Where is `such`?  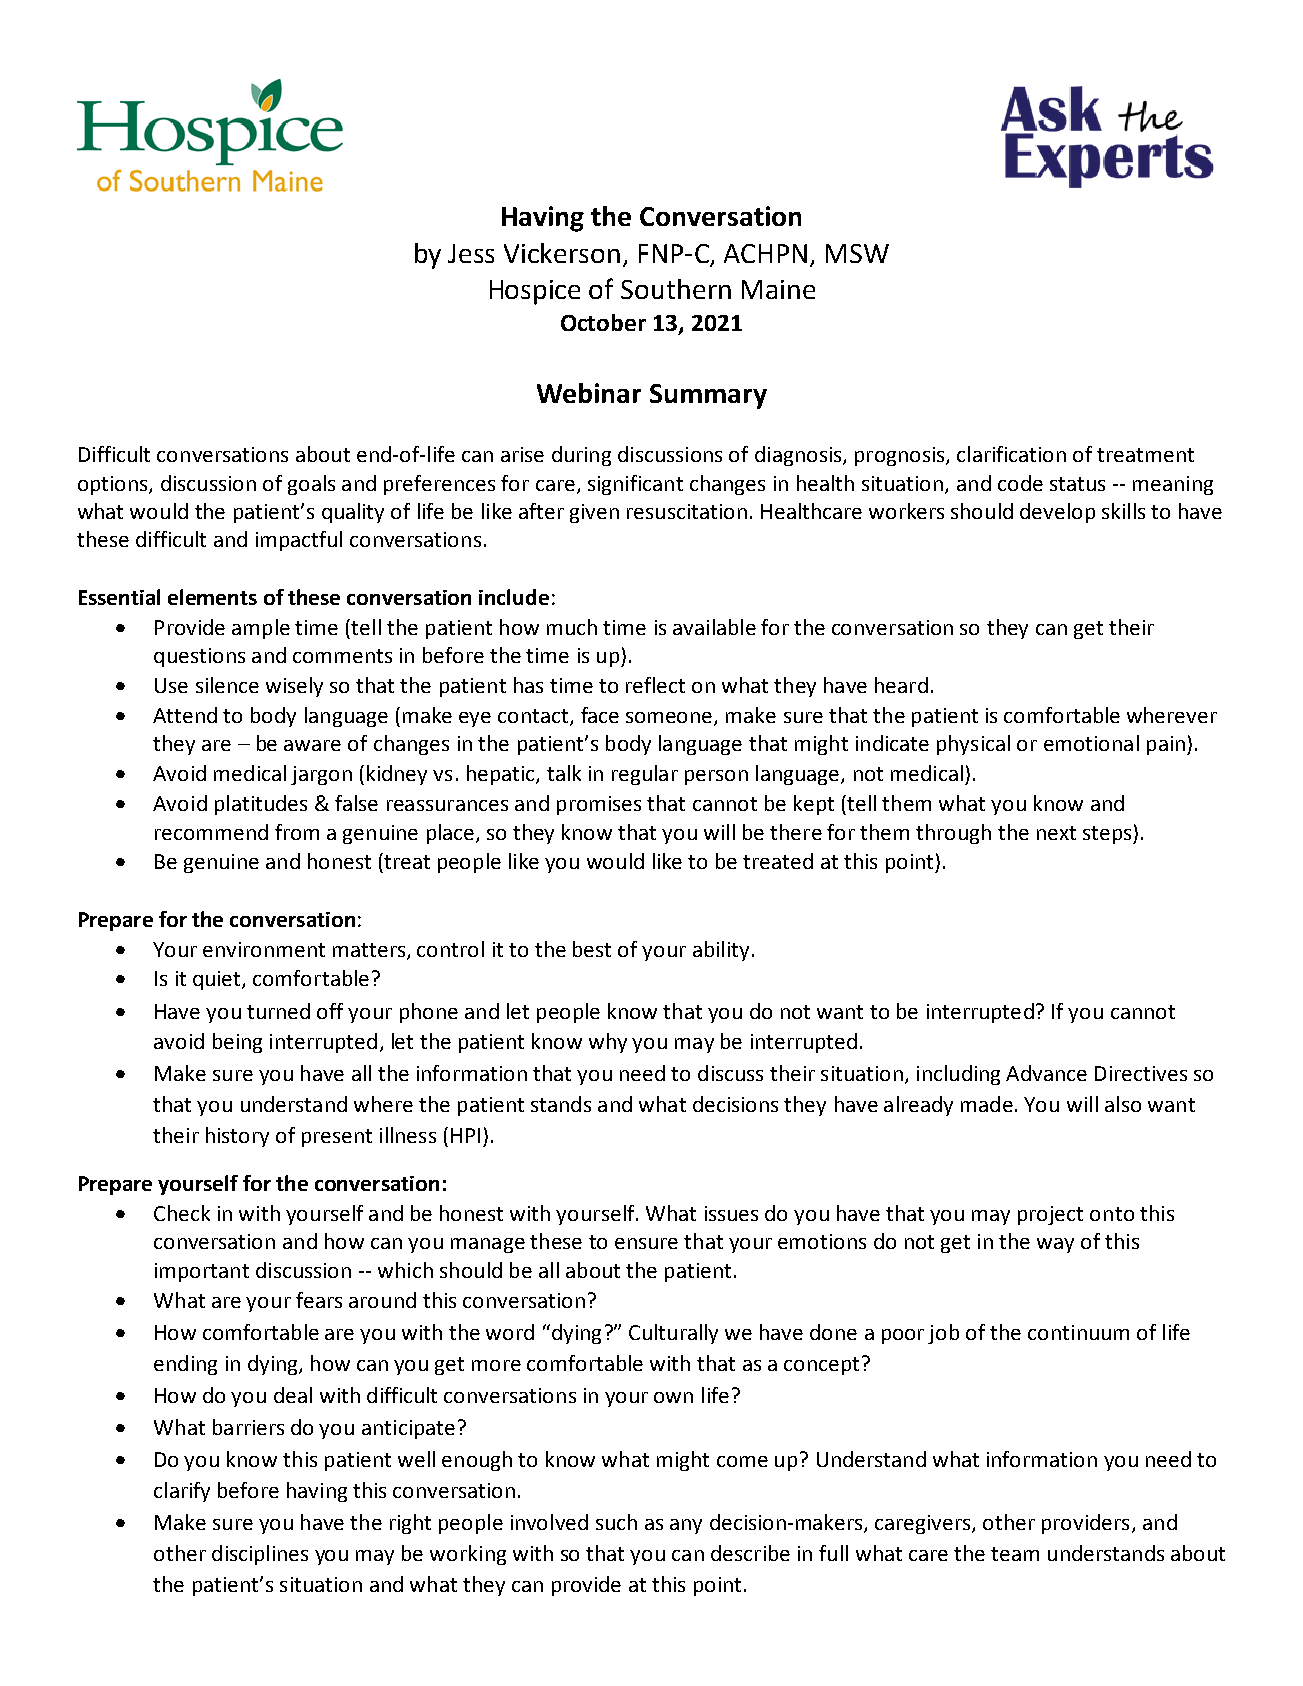
such is located at coordinates (616, 1522).
